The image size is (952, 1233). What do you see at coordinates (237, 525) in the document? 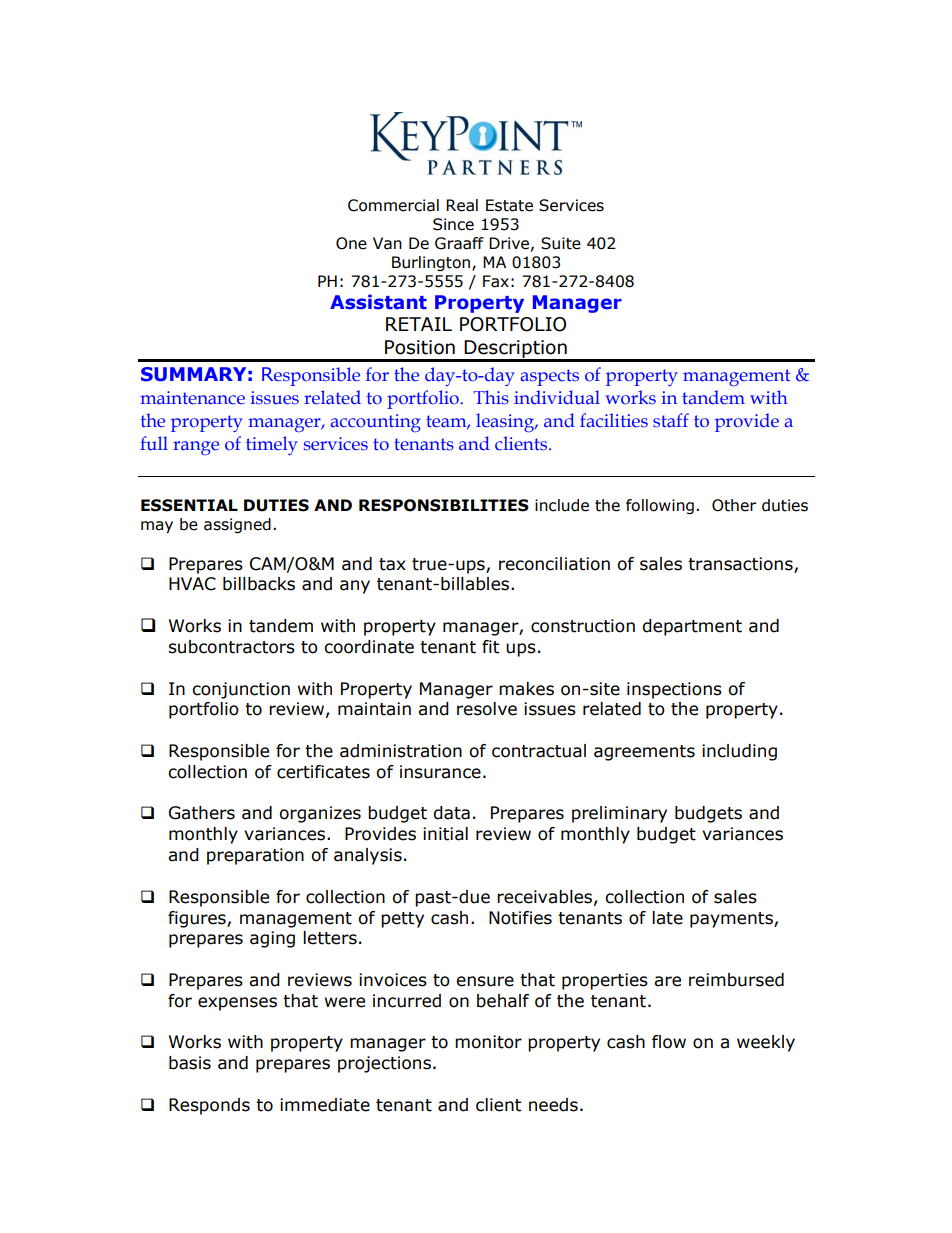
I see `assigned` at bounding box center [237, 525].
